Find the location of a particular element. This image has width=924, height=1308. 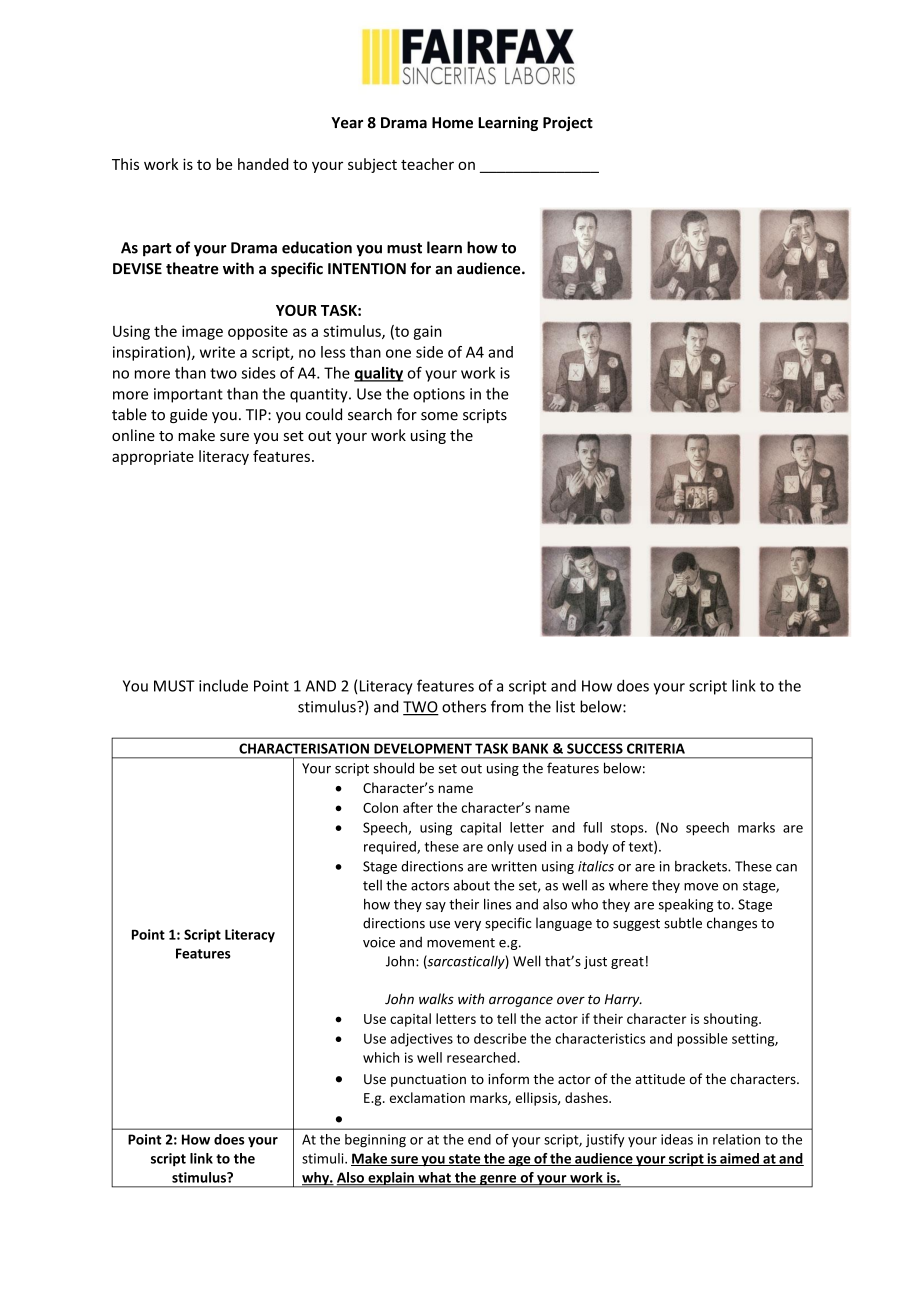

state is located at coordinates (465, 1160).
